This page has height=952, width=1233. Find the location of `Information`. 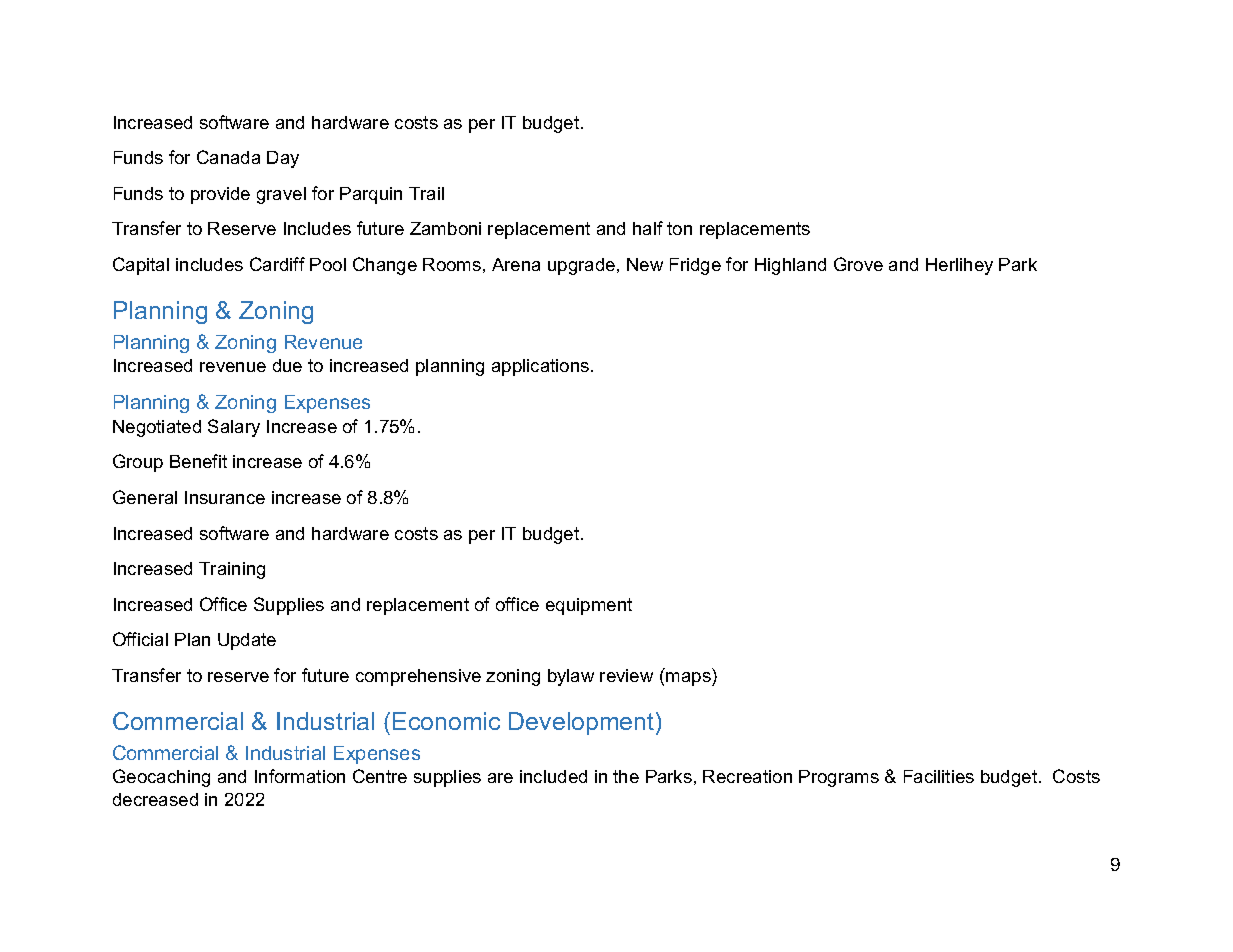

Information is located at coordinates (300, 776).
